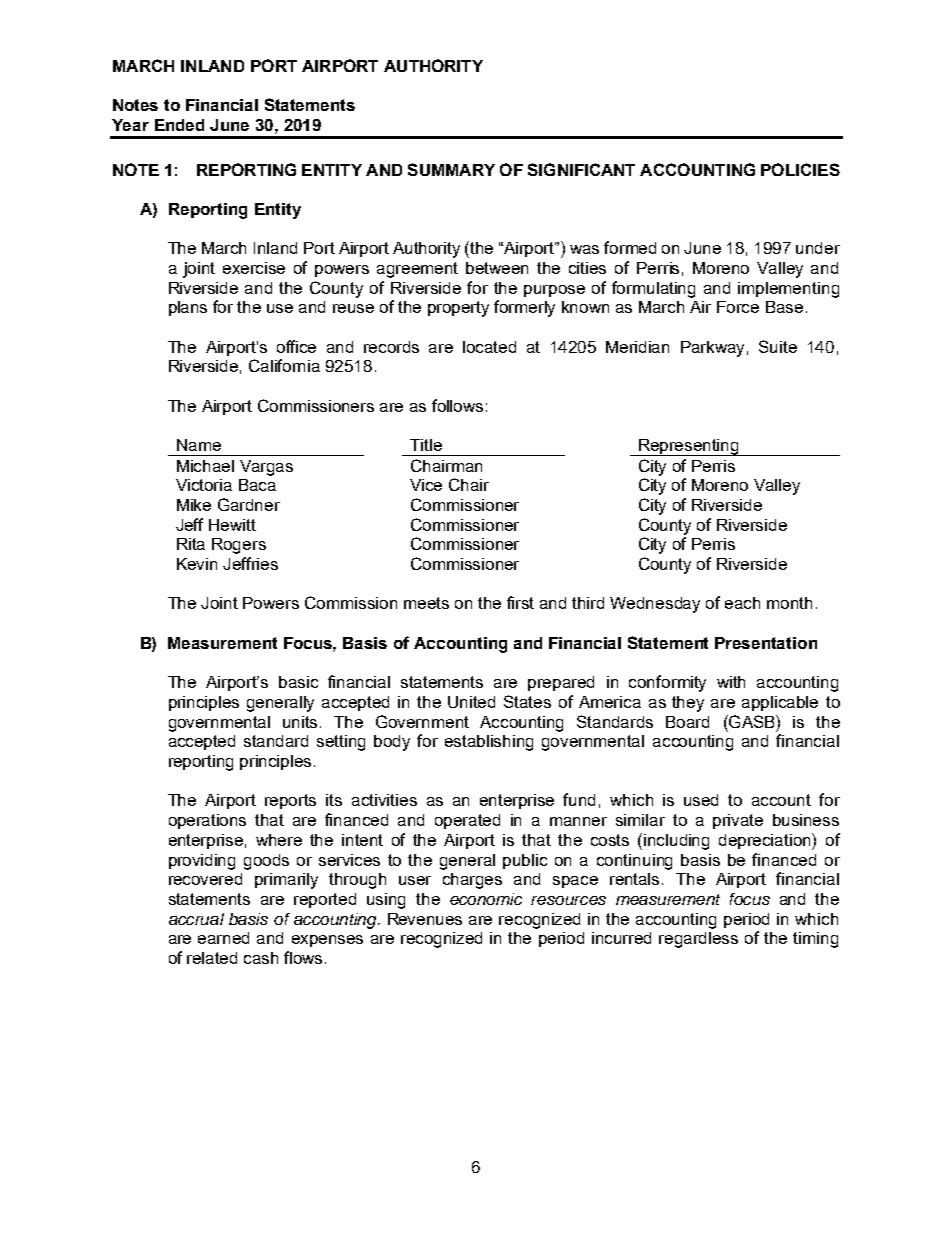  What do you see at coordinates (687, 722) in the screenshot?
I see `Board` at bounding box center [687, 722].
